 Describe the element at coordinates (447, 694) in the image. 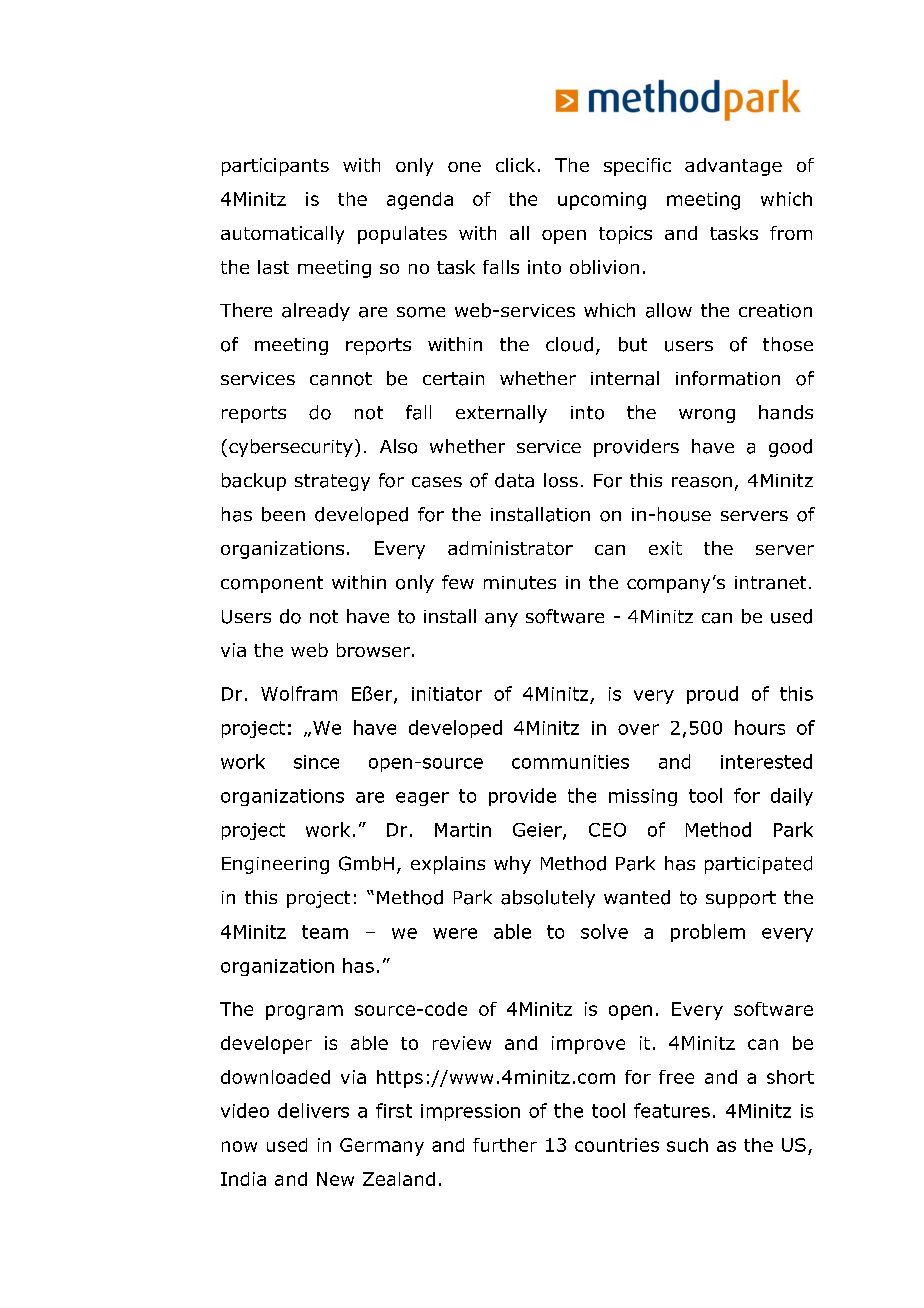

I see `initiator` at that location.
